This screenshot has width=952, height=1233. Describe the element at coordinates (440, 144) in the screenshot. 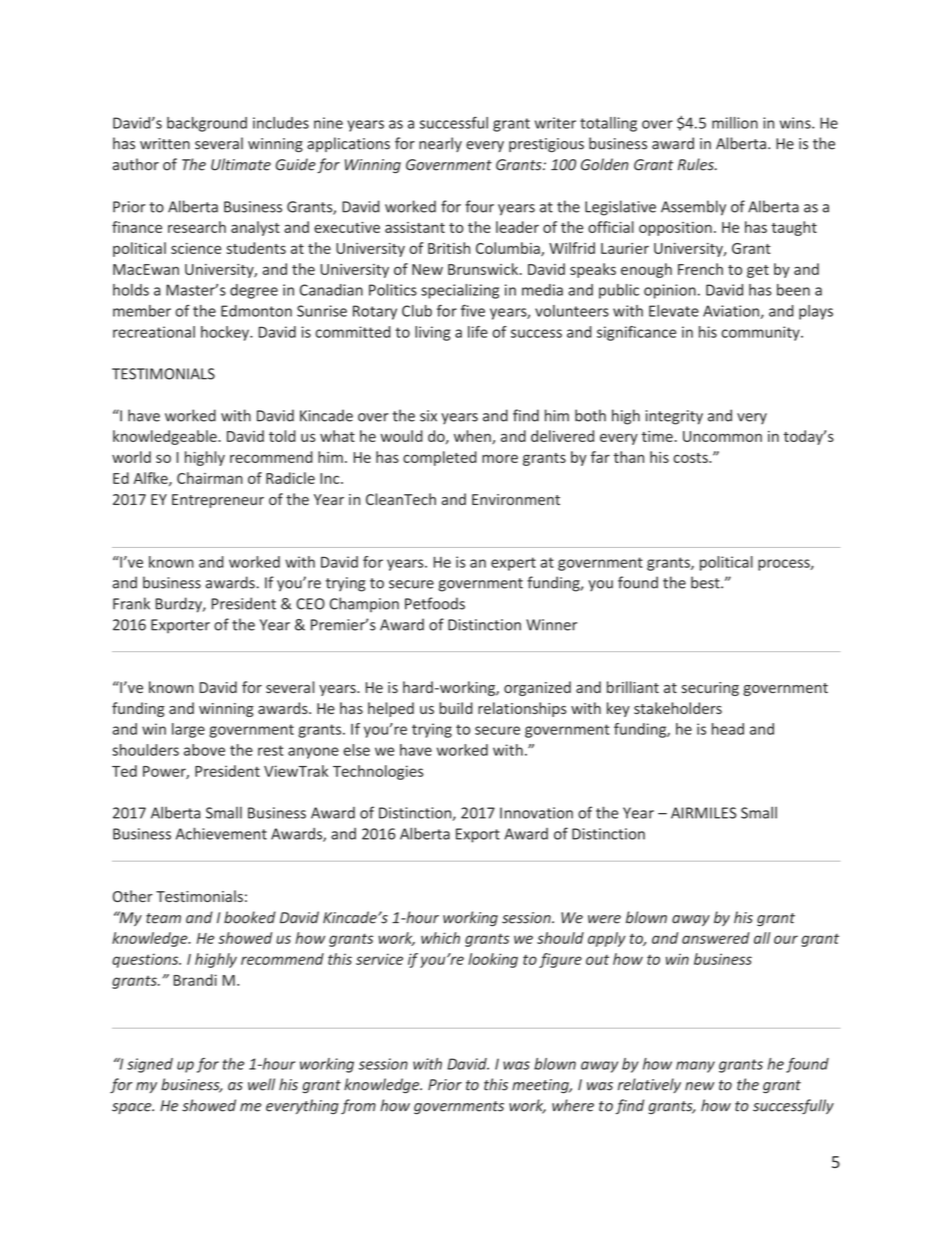

I see `nearly` at that location.
